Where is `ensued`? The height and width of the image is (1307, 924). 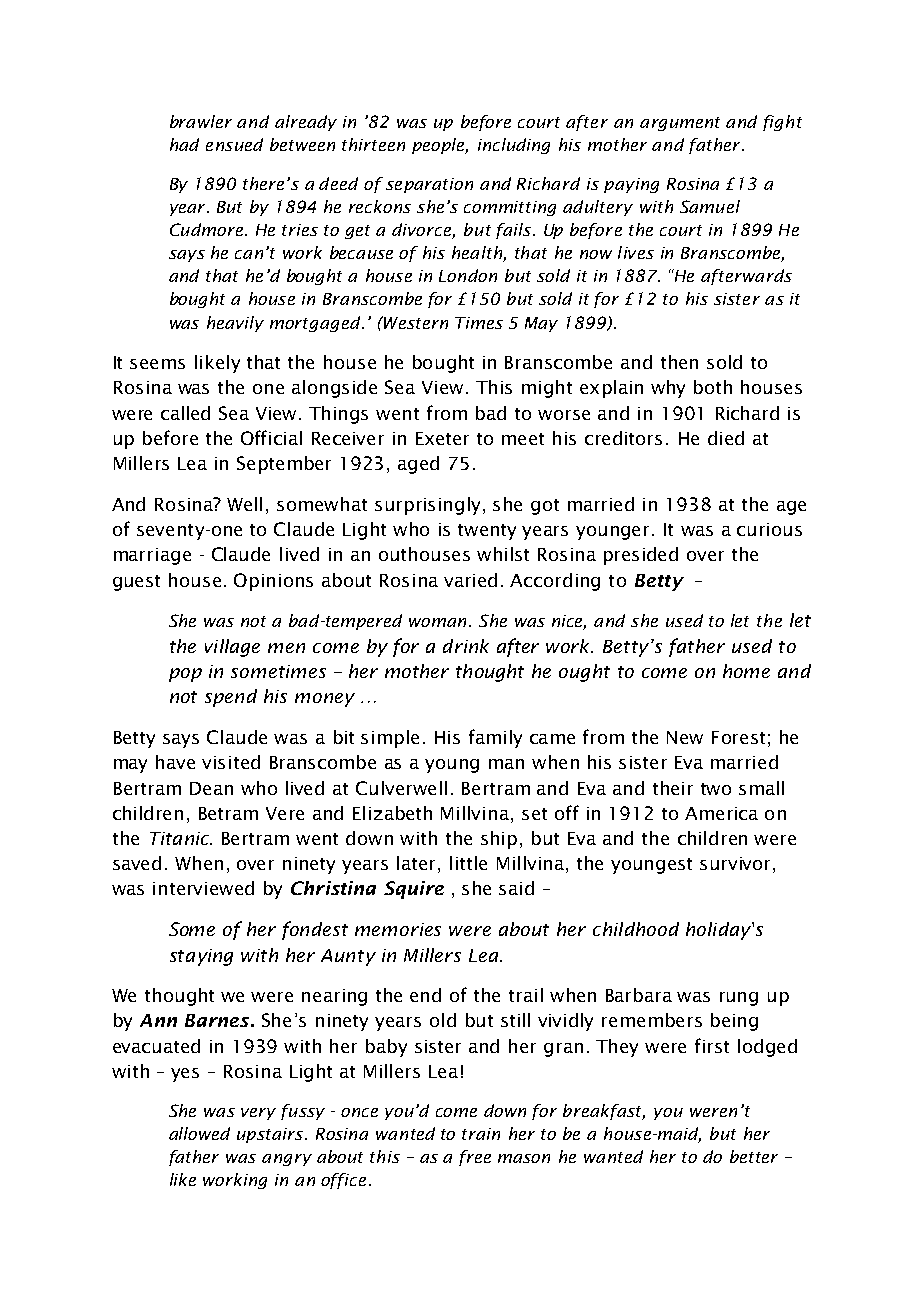 ensued is located at coordinates (234, 144).
